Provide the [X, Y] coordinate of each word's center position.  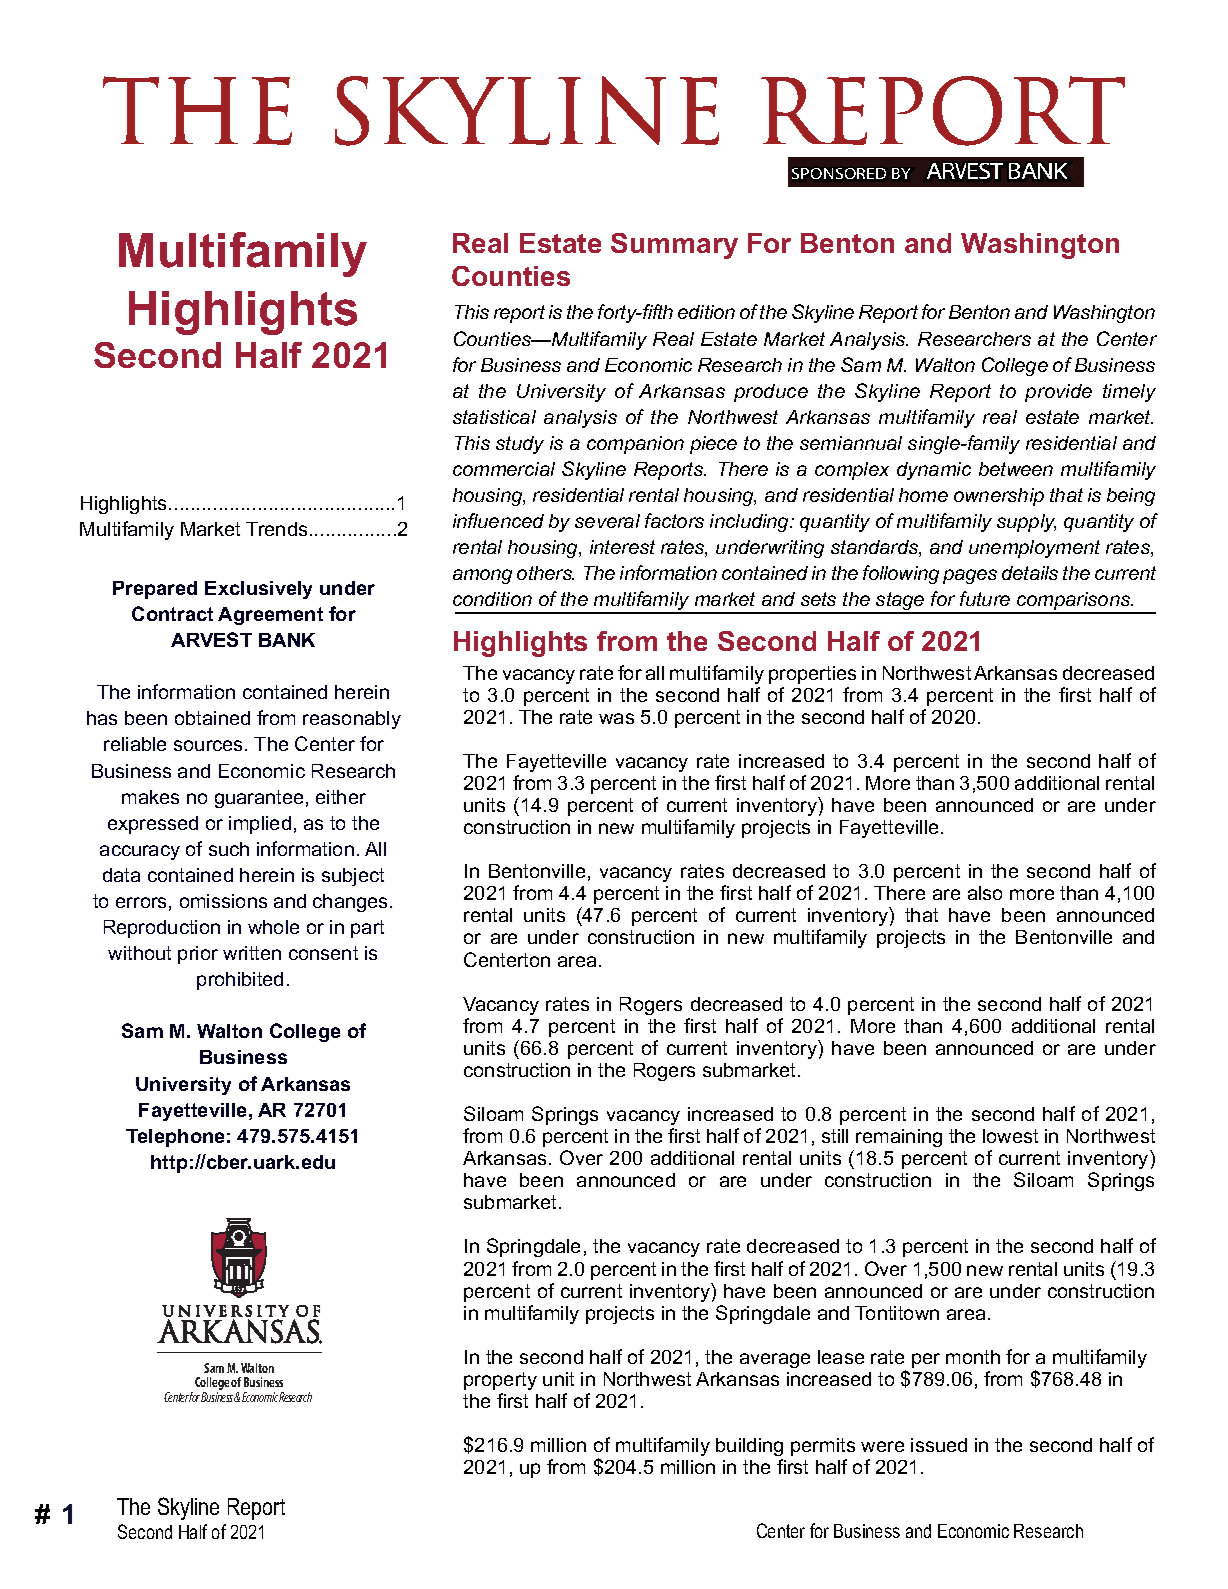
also [985, 893]
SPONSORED [839, 173]
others [545, 573]
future [985, 598]
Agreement [270, 616]
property [500, 1381]
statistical [494, 417]
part [367, 929]
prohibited [240, 981]
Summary [674, 246]
